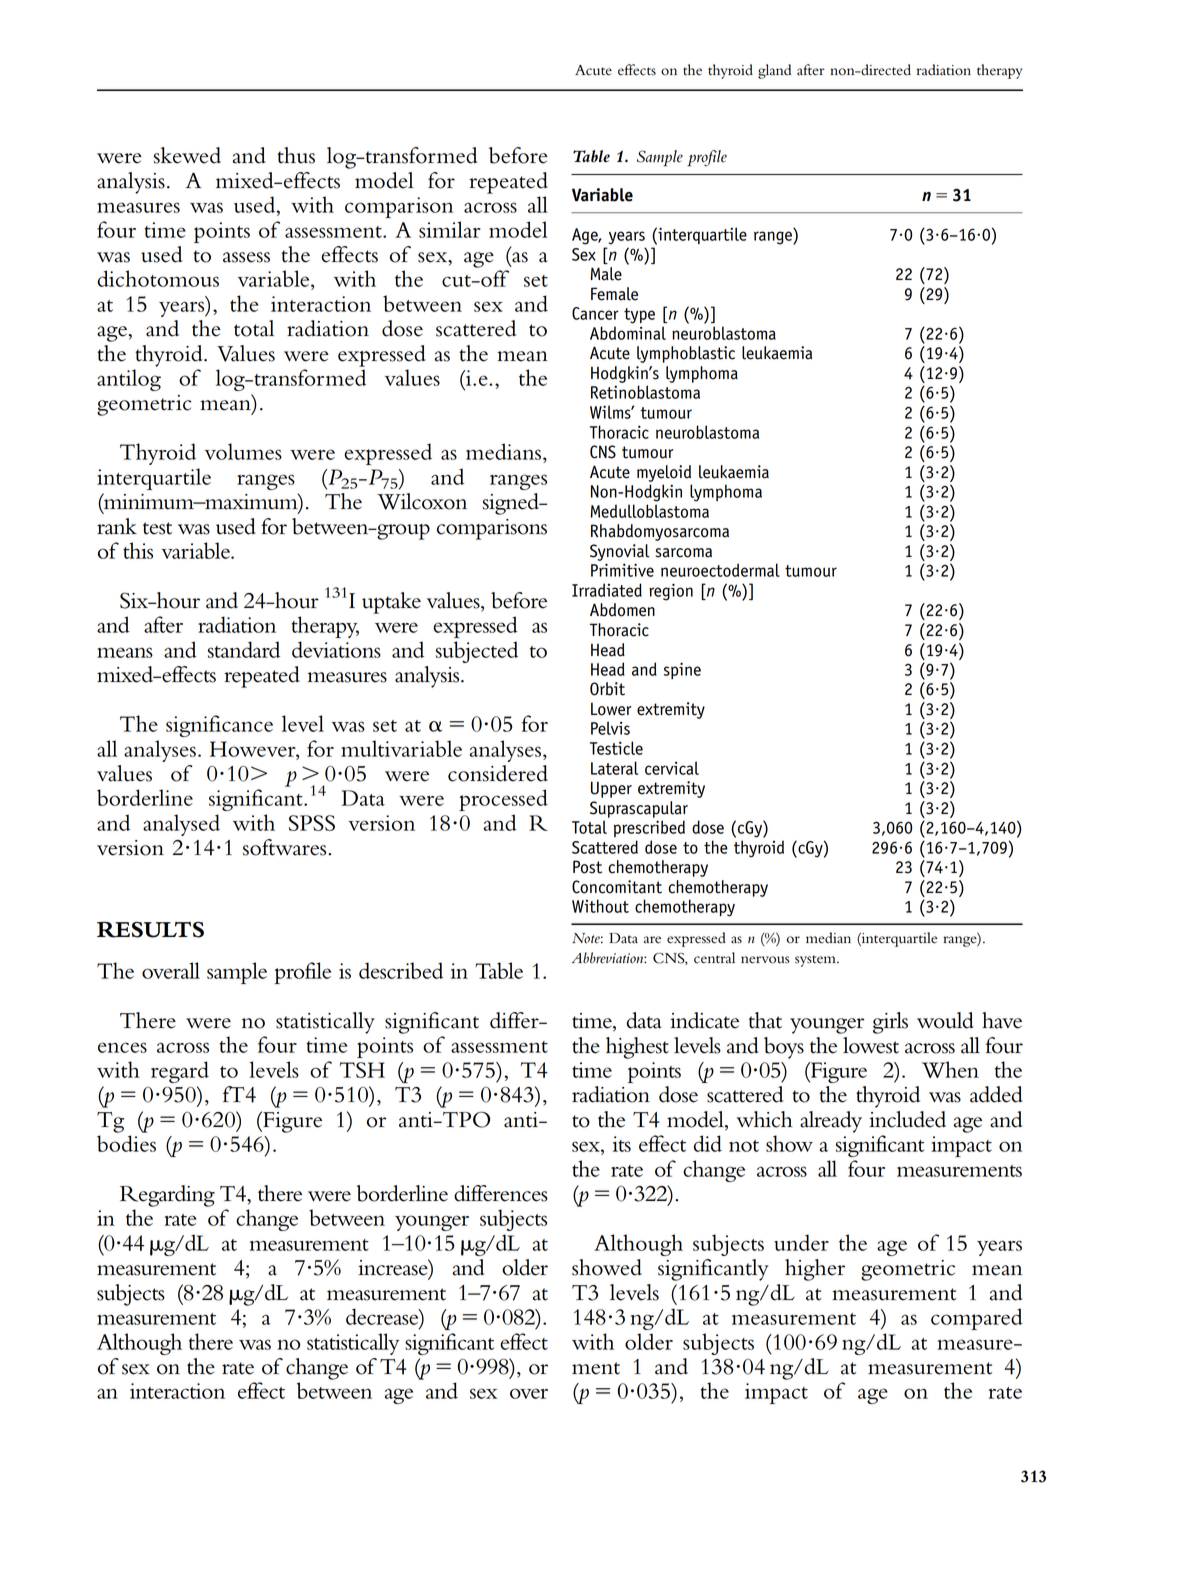 Image resolution: width=1182 pixels, height=1575 pixels. What do you see at coordinates (645, 392) in the screenshot?
I see `Retinoblastoma` at bounding box center [645, 392].
